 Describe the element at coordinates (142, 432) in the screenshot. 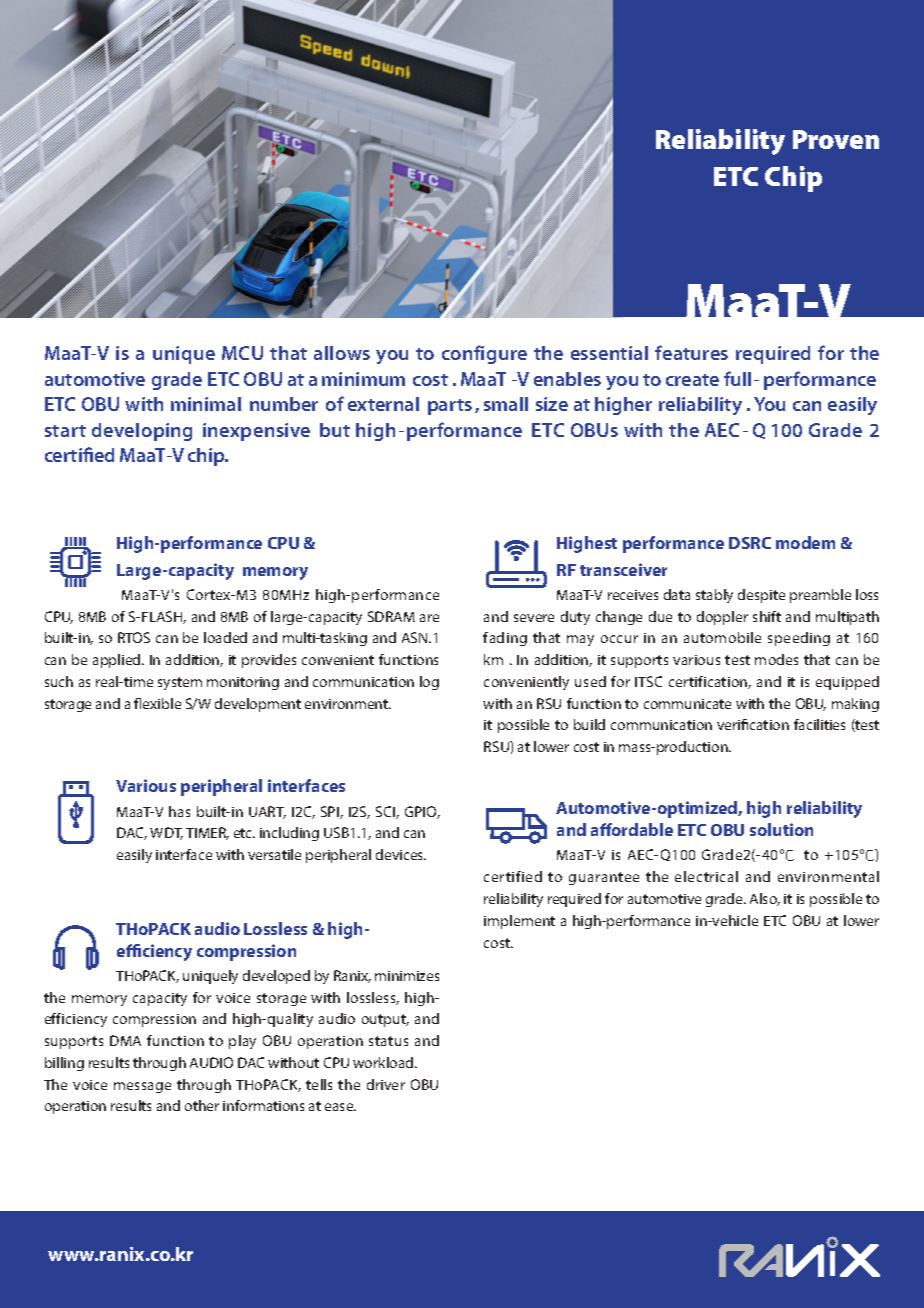

I see `developing` at that location.
